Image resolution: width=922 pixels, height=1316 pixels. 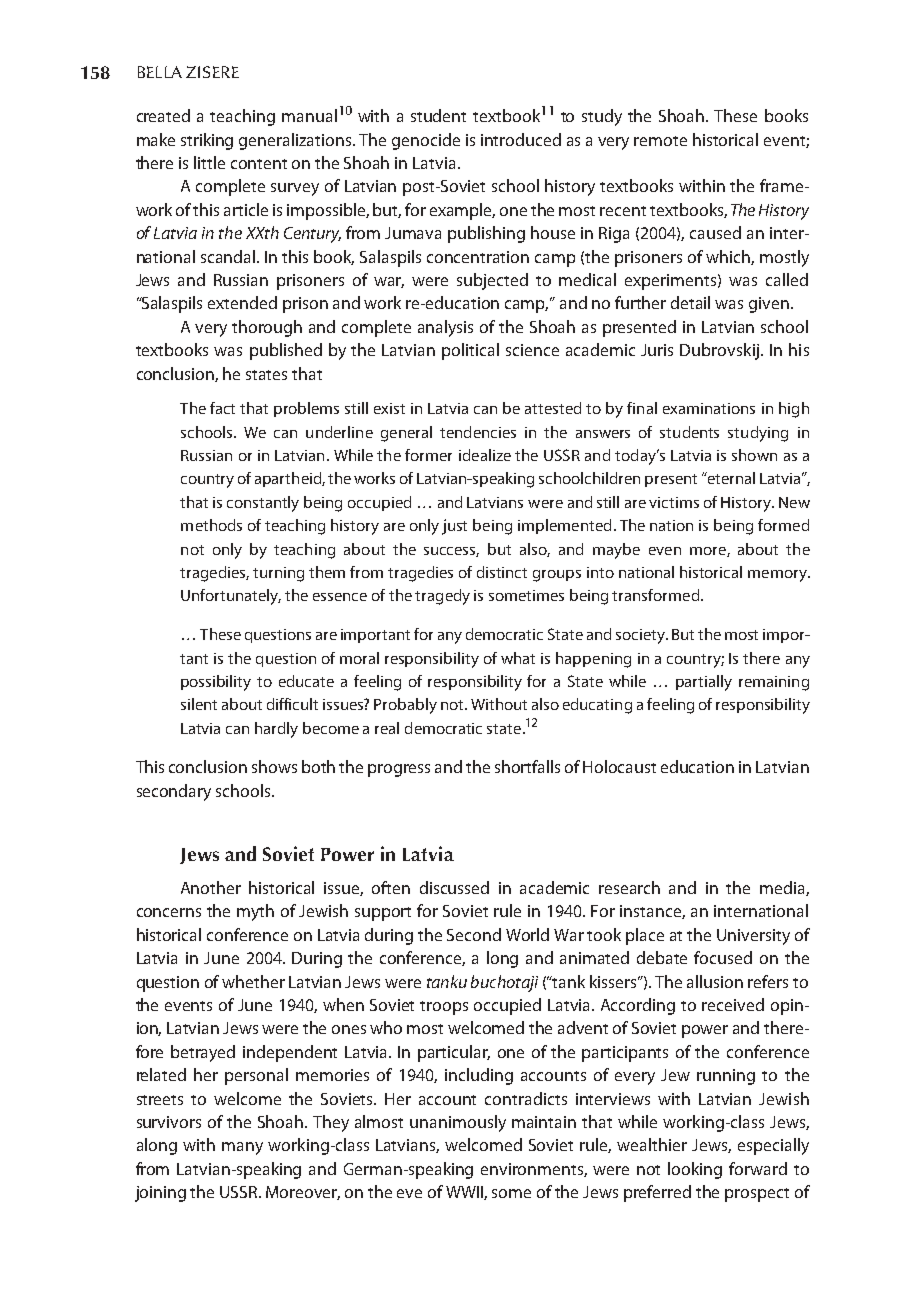 What do you see at coordinates (207, 141) in the screenshot?
I see `striking` at bounding box center [207, 141].
